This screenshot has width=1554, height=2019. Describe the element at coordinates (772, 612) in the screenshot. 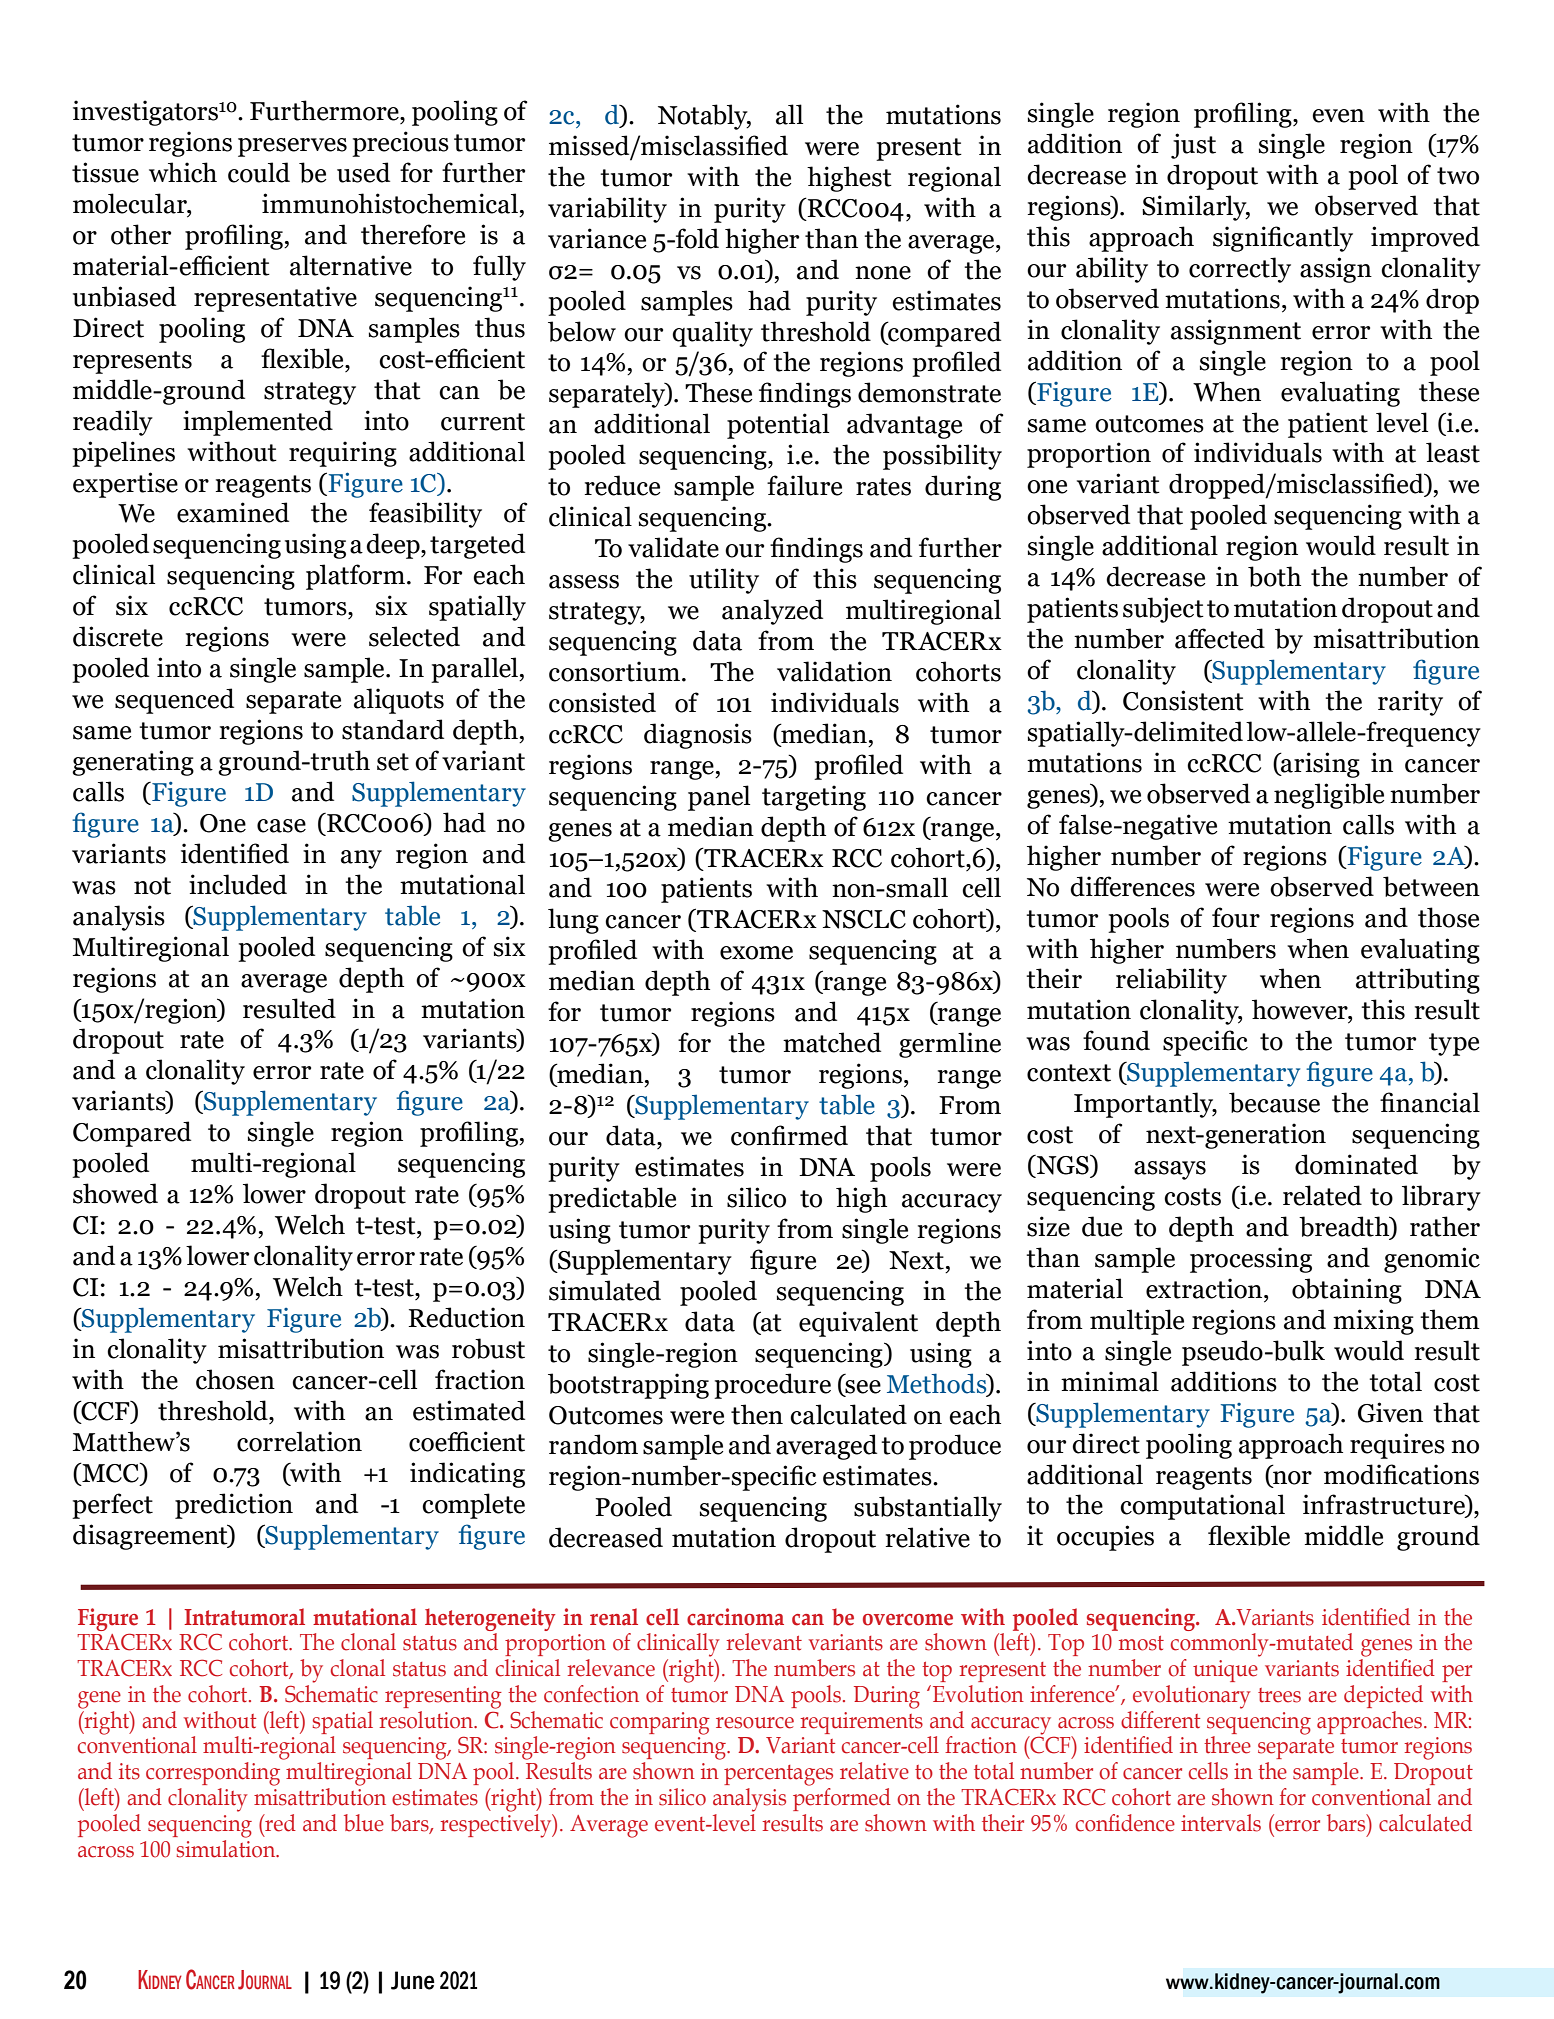

I see `analyzed` at that location.
